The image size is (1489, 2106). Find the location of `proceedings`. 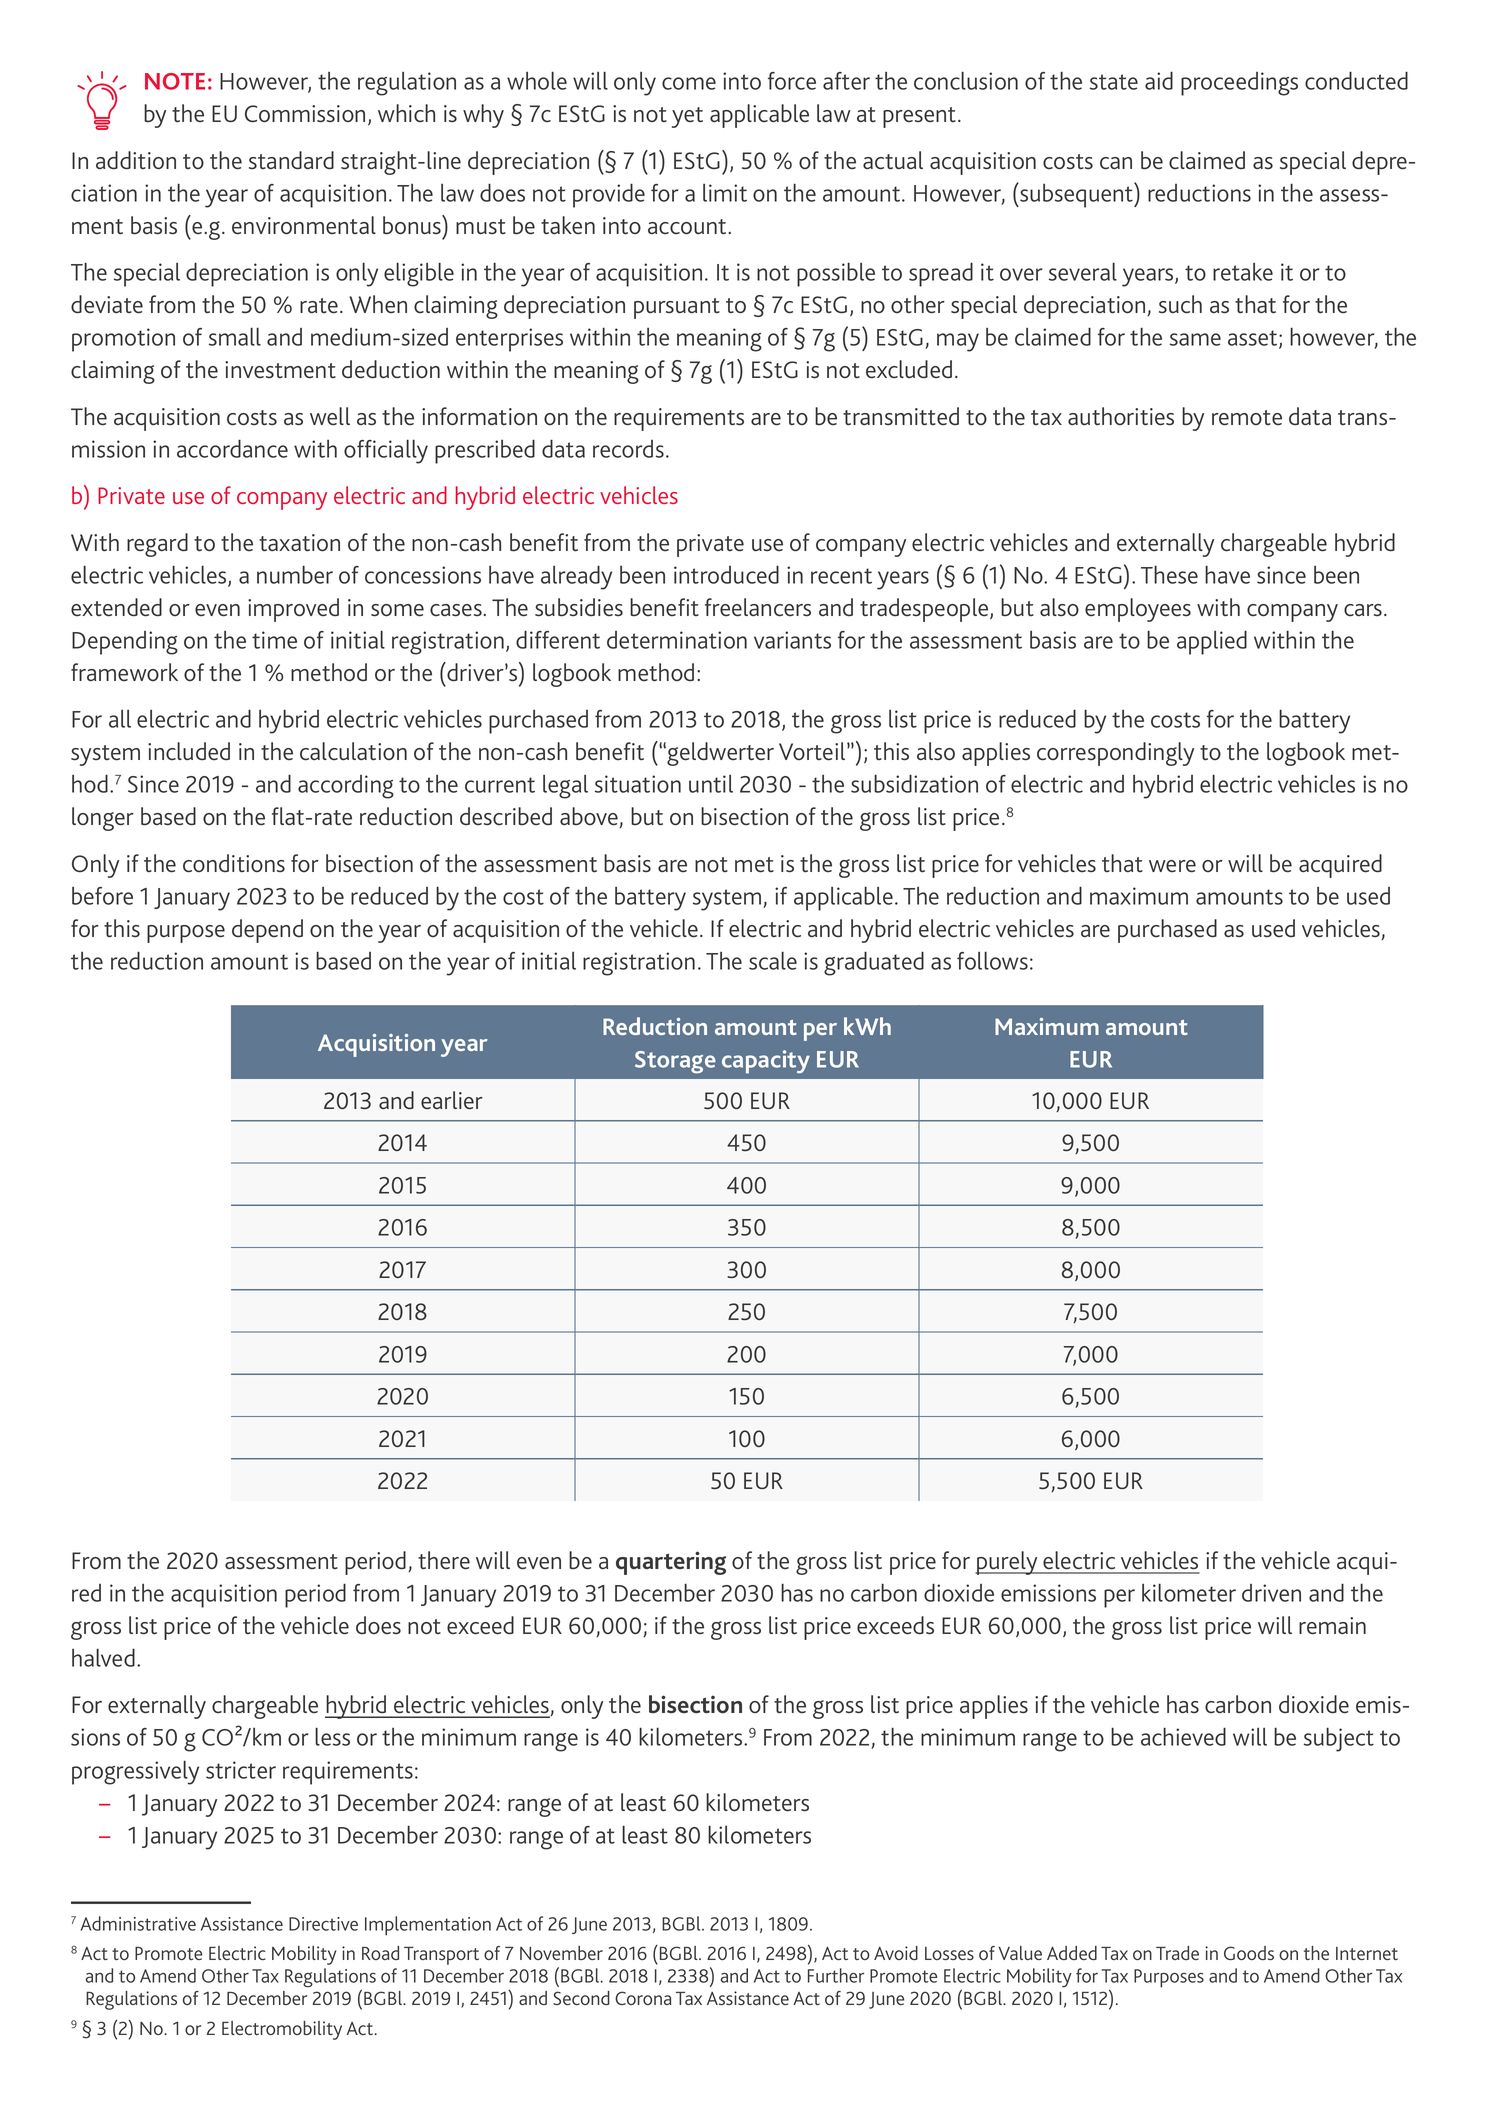

proceedings is located at coordinates (1239, 84).
